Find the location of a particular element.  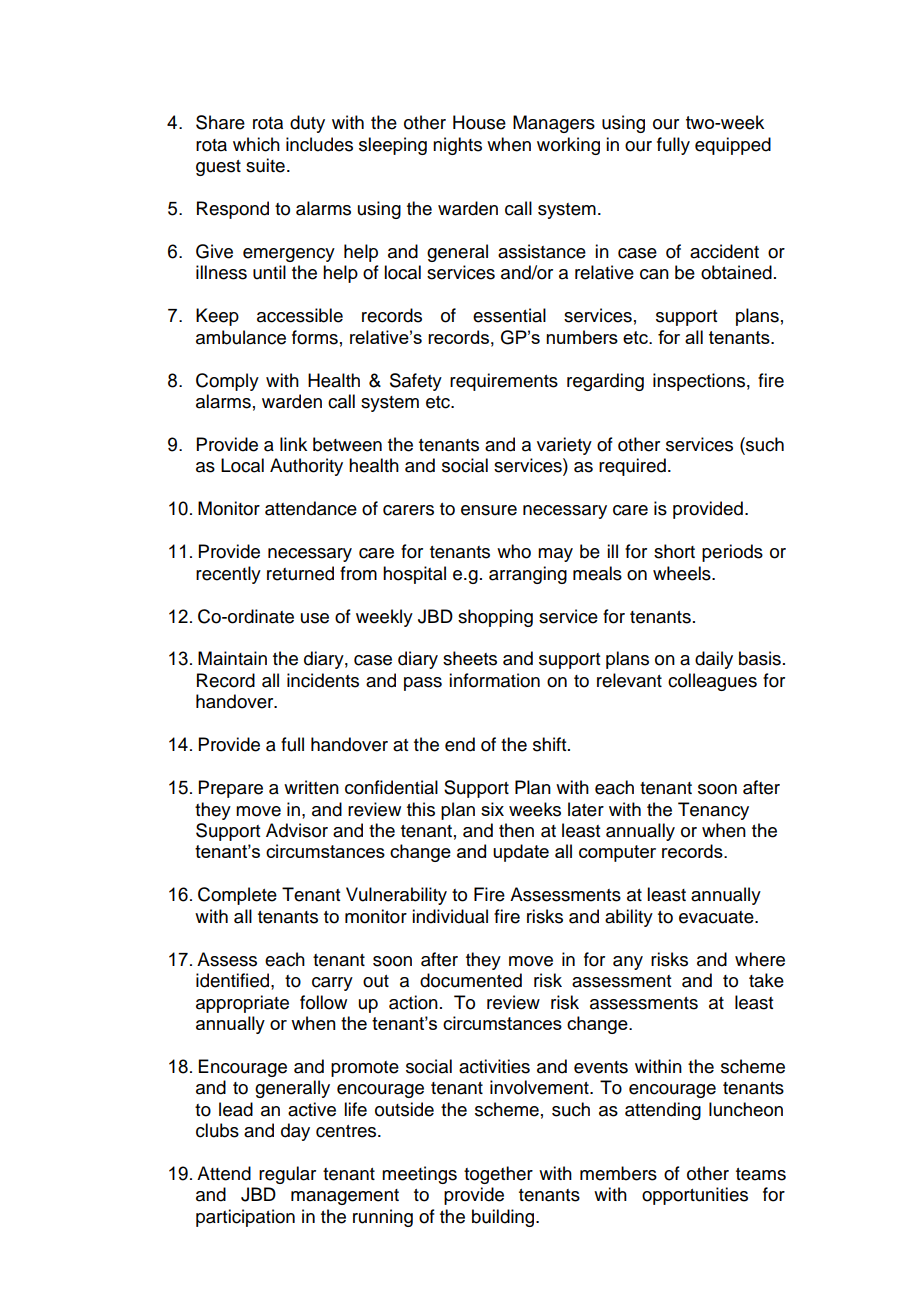

required is located at coordinates (632, 467).
